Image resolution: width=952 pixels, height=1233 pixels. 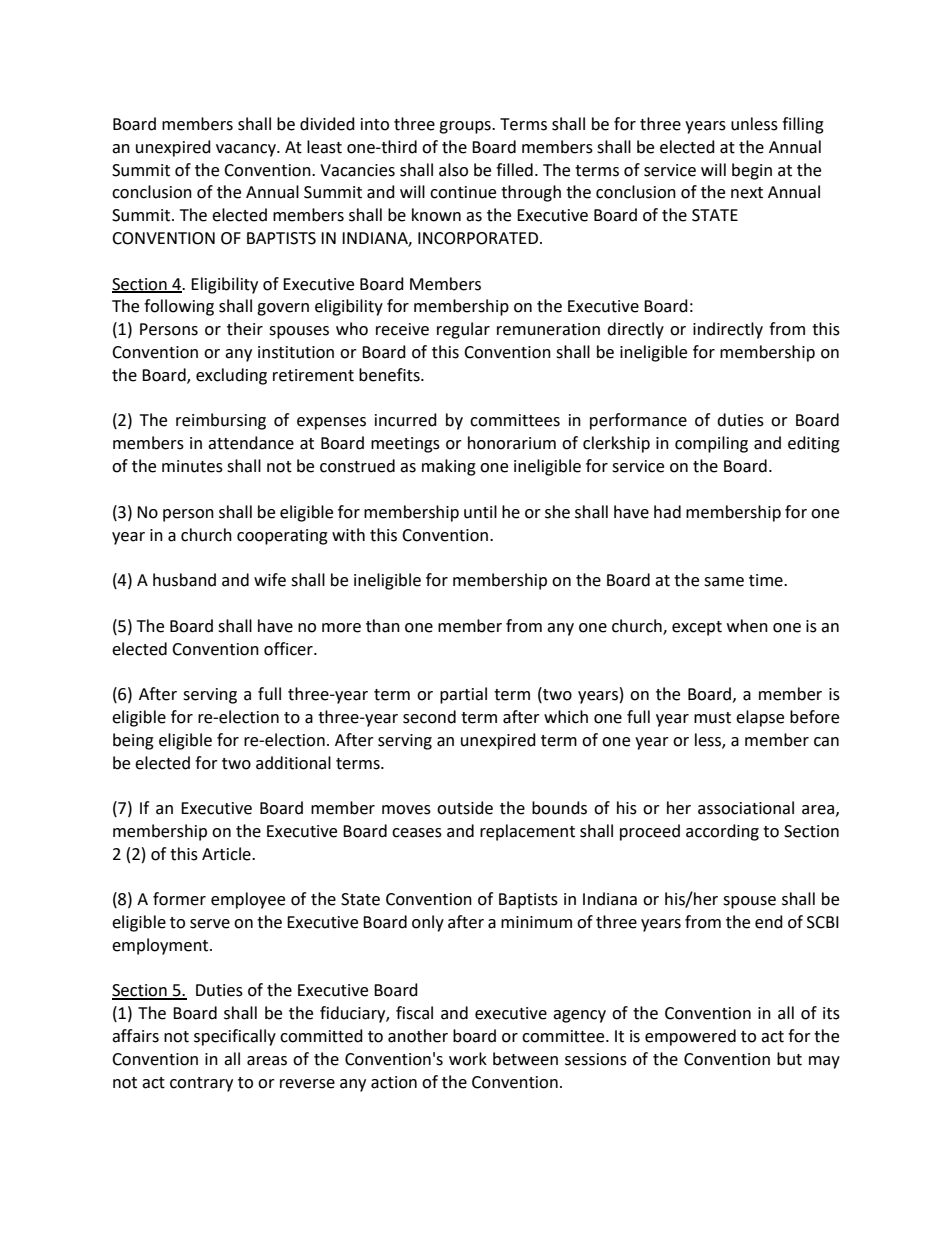 What do you see at coordinates (235, 1037) in the document?
I see `specifically` at bounding box center [235, 1037].
